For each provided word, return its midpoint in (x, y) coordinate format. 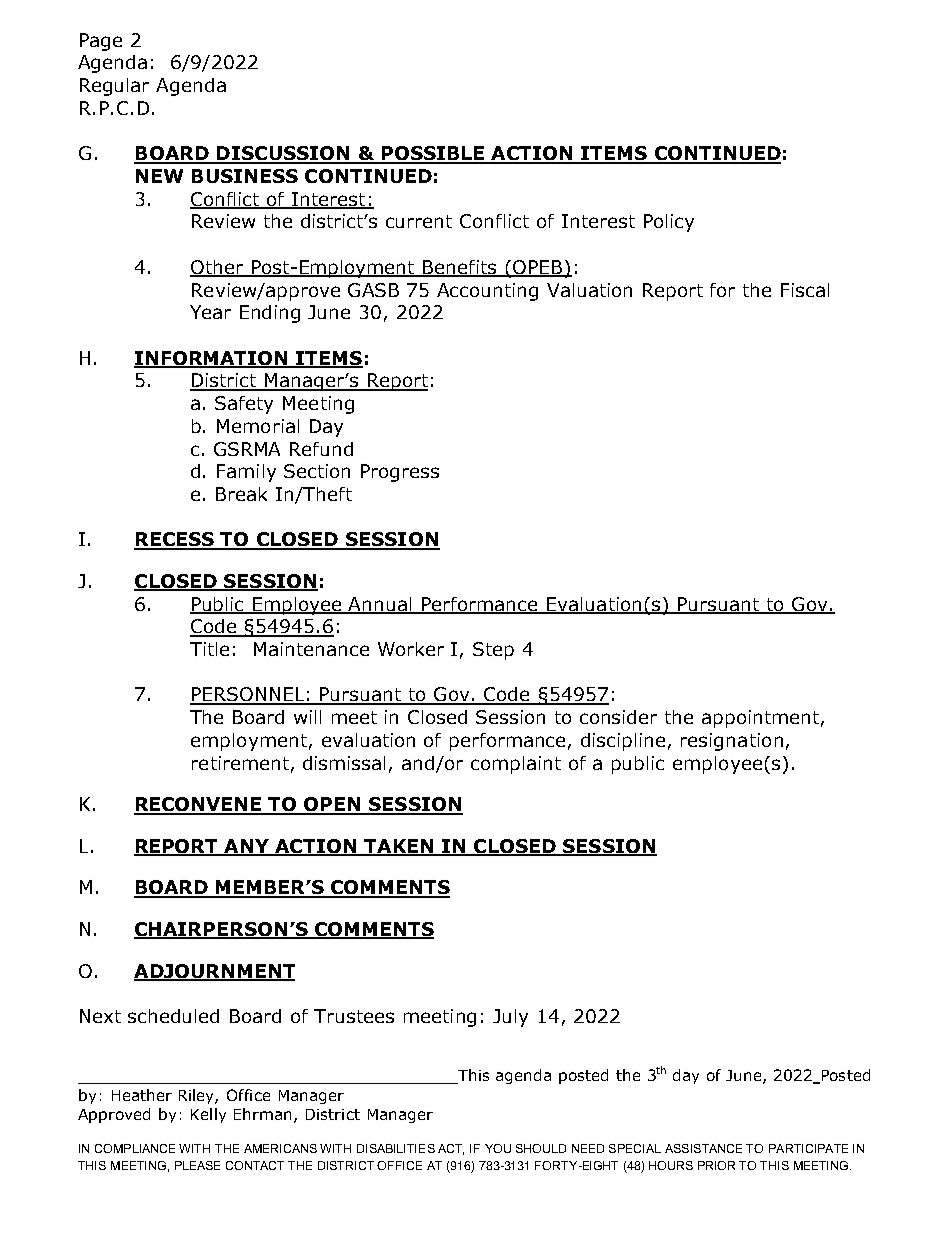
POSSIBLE (433, 154)
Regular (114, 87)
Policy (669, 223)
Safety (244, 405)
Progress (400, 473)
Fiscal (805, 290)
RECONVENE (199, 805)
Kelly (208, 1115)
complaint (516, 765)
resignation (732, 742)
